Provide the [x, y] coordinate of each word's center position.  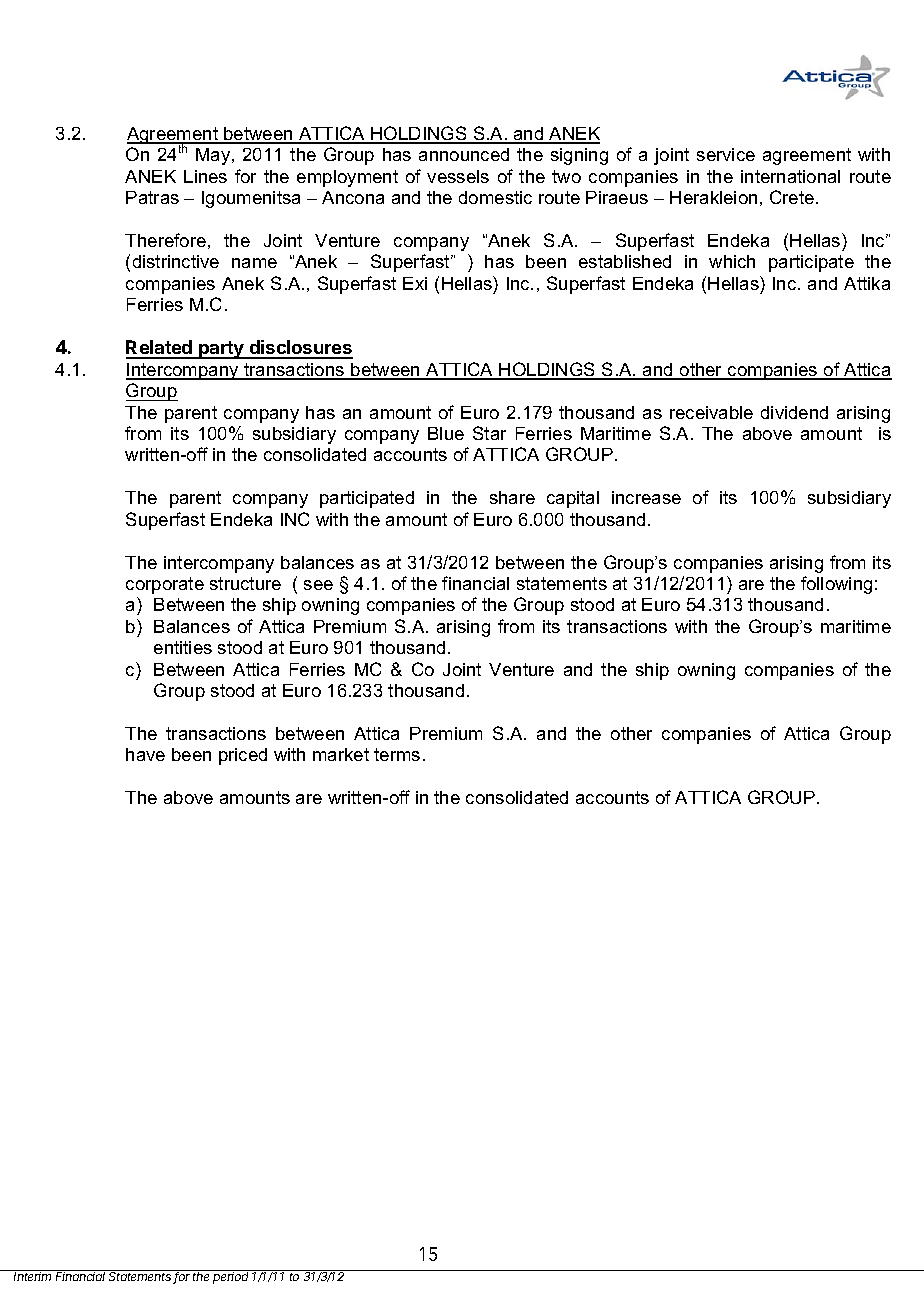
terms [397, 754]
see [318, 585]
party [221, 350]
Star [489, 433]
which [732, 261]
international [790, 176]
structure [245, 583]
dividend [794, 412]
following [836, 585]
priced [243, 756]
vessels [458, 176]
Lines [205, 176]
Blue [446, 433]
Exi [415, 283]
